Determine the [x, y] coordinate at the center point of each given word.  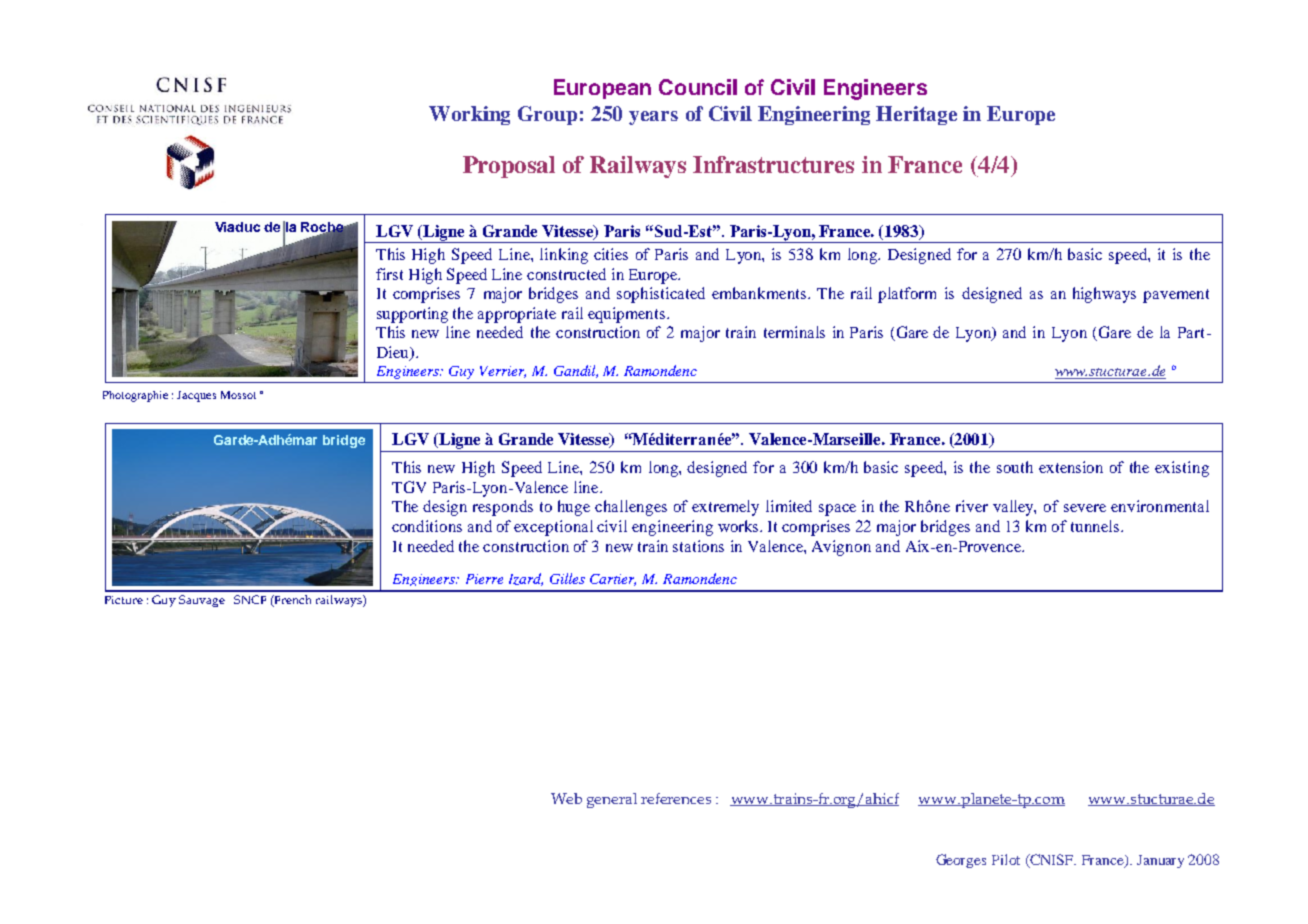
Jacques [196, 396]
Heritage [916, 115]
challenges [631, 508]
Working [469, 115]
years [653, 118]
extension [1071, 467]
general [612, 800]
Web [566, 798]
